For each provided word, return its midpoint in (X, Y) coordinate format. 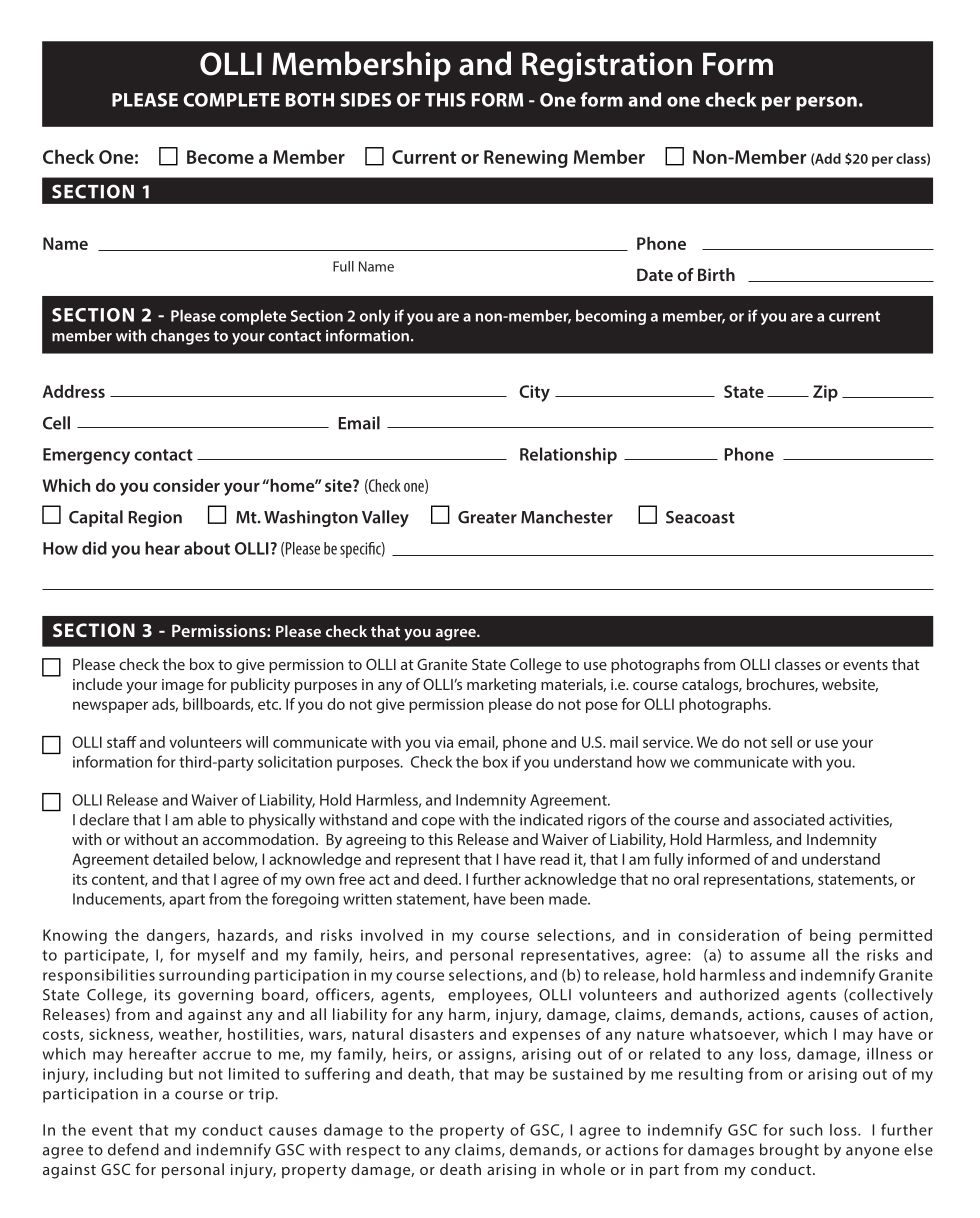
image (183, 686)
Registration (607, 67)
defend (133, 1149)
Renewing (526, 159)
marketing (501, 686)
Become (220, 157)
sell (781, 742)
